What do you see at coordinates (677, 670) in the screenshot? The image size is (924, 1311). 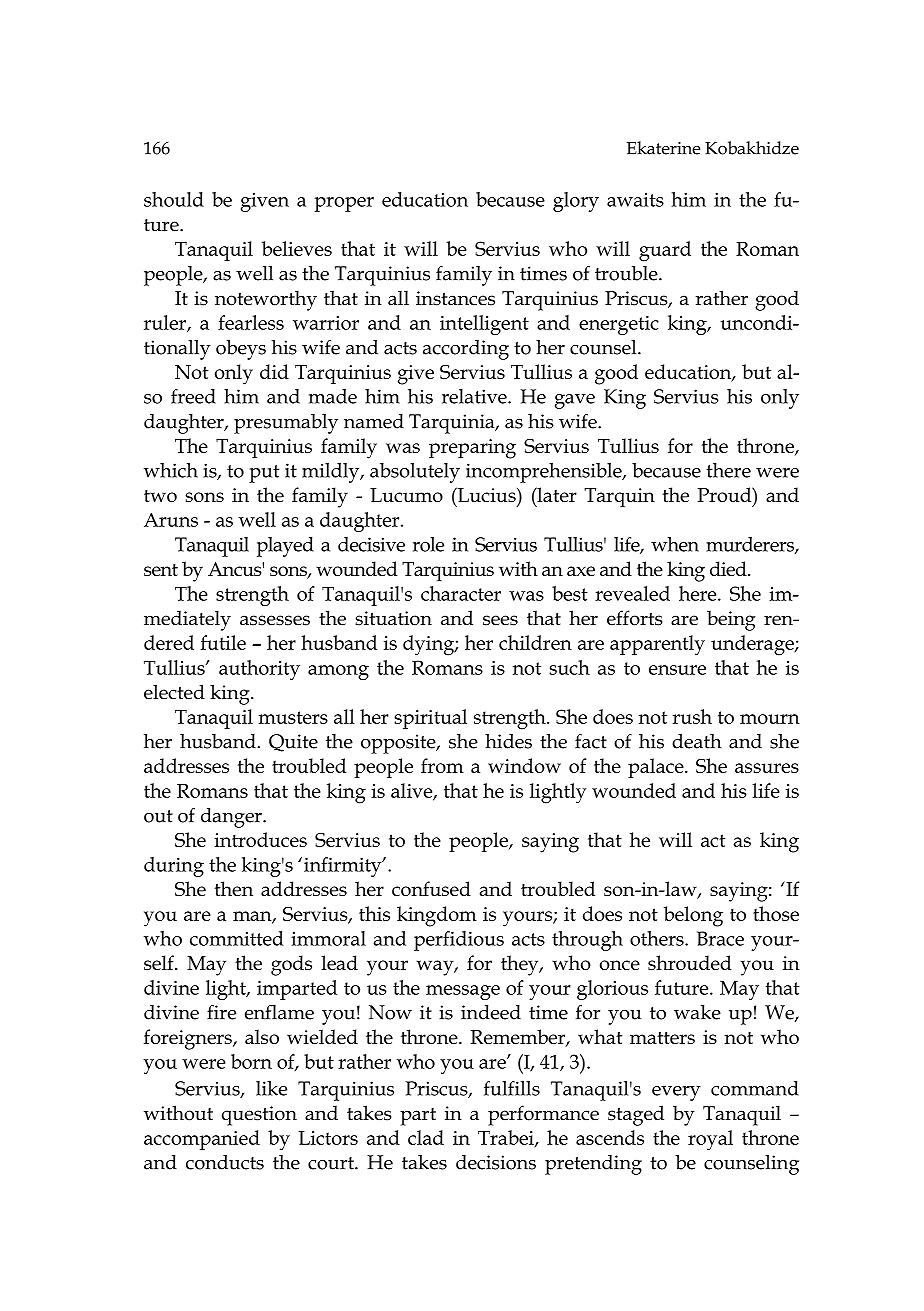 I see `ensure` at bounding box center [677, 670].
